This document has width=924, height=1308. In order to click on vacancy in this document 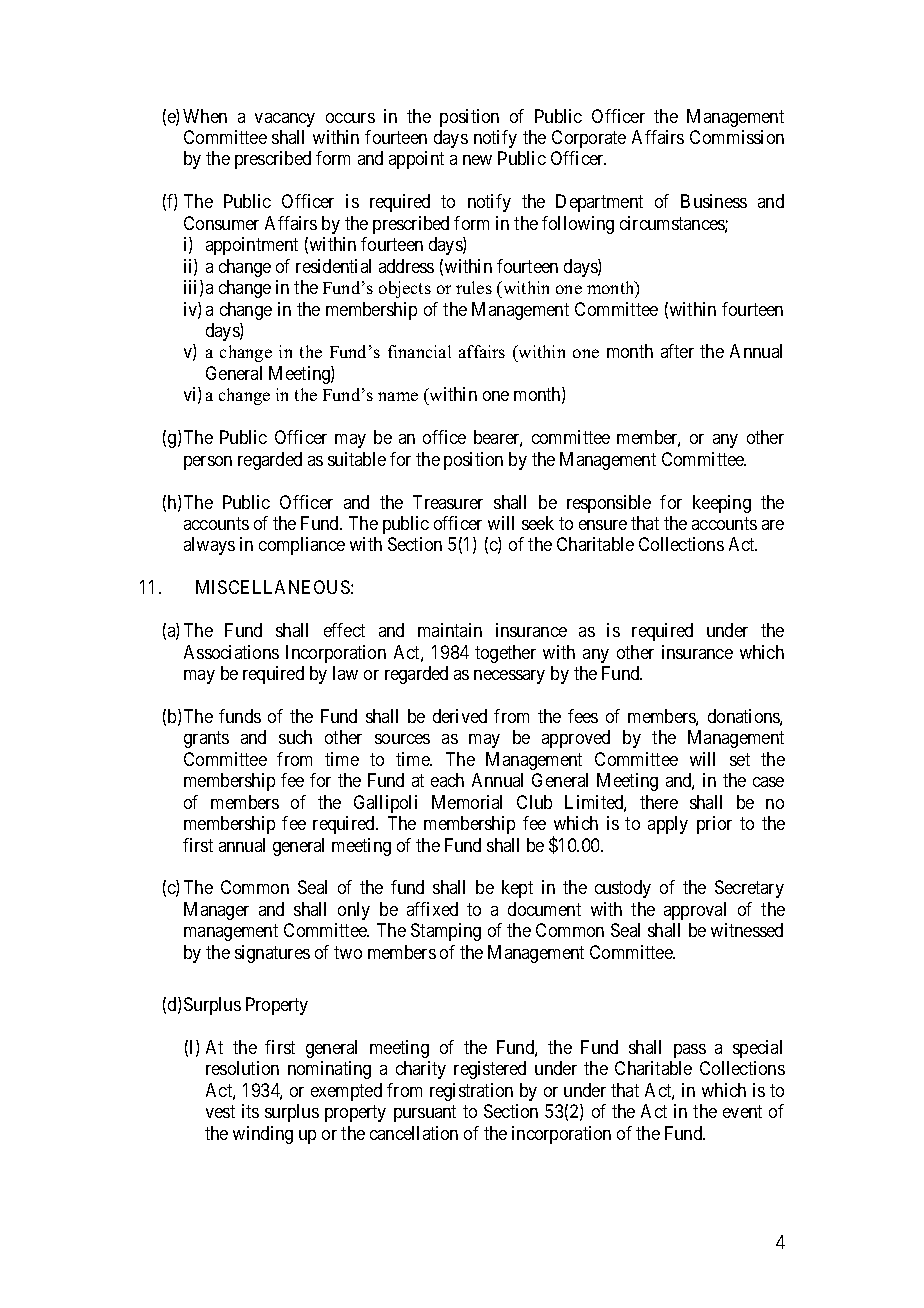, I will do `click(285, 120)`.
